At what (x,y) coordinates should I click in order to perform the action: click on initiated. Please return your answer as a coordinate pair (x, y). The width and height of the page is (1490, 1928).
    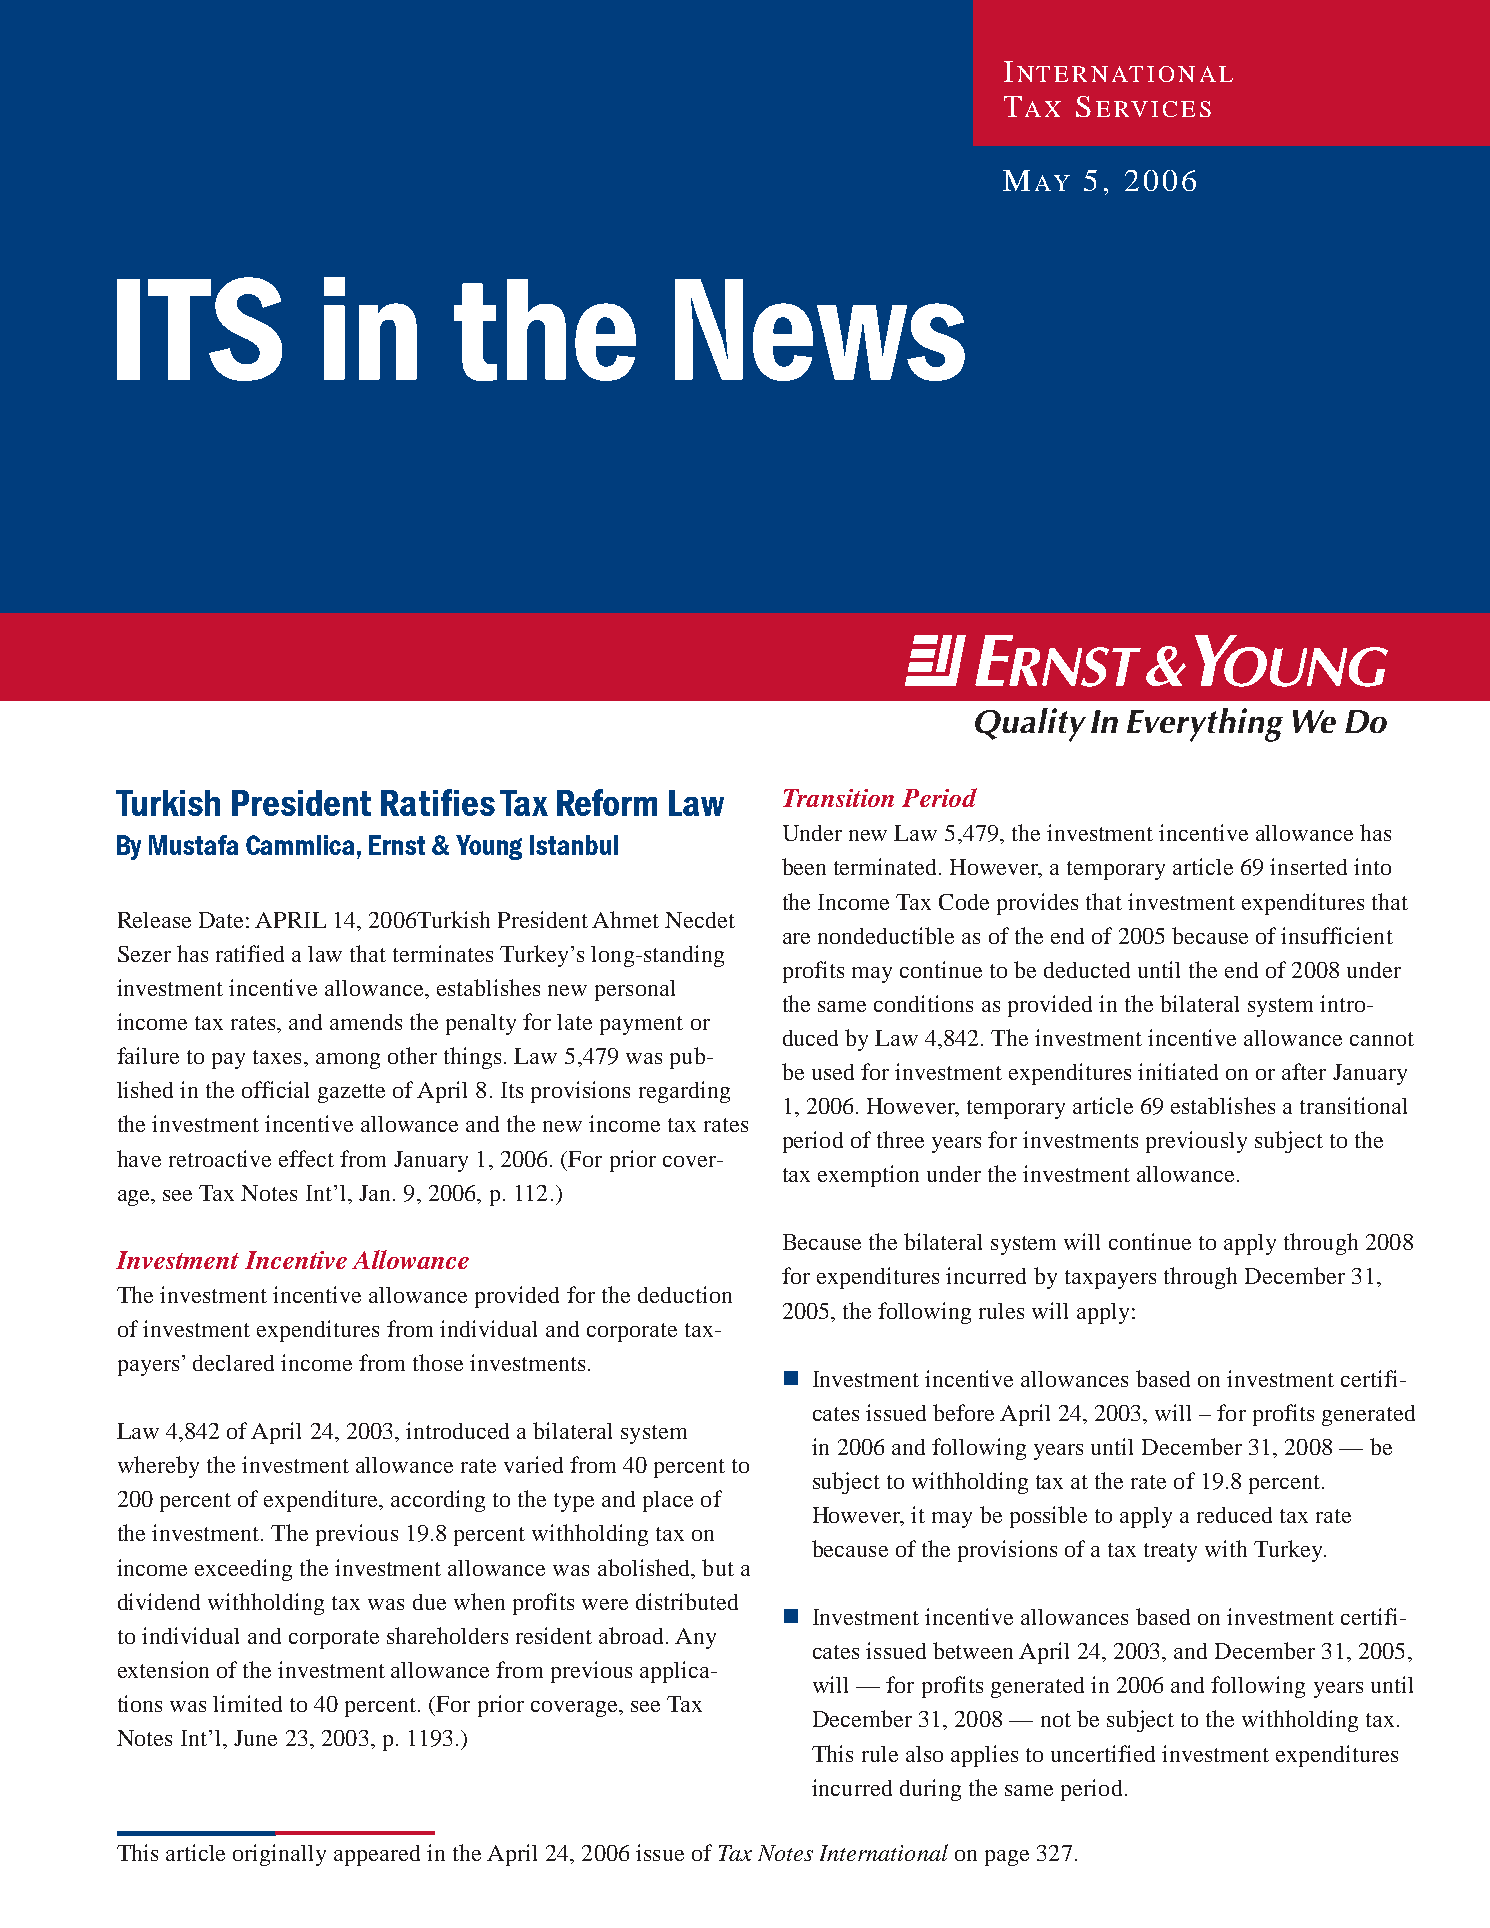
    Looking at the image, I should click on (1178, 1071).
